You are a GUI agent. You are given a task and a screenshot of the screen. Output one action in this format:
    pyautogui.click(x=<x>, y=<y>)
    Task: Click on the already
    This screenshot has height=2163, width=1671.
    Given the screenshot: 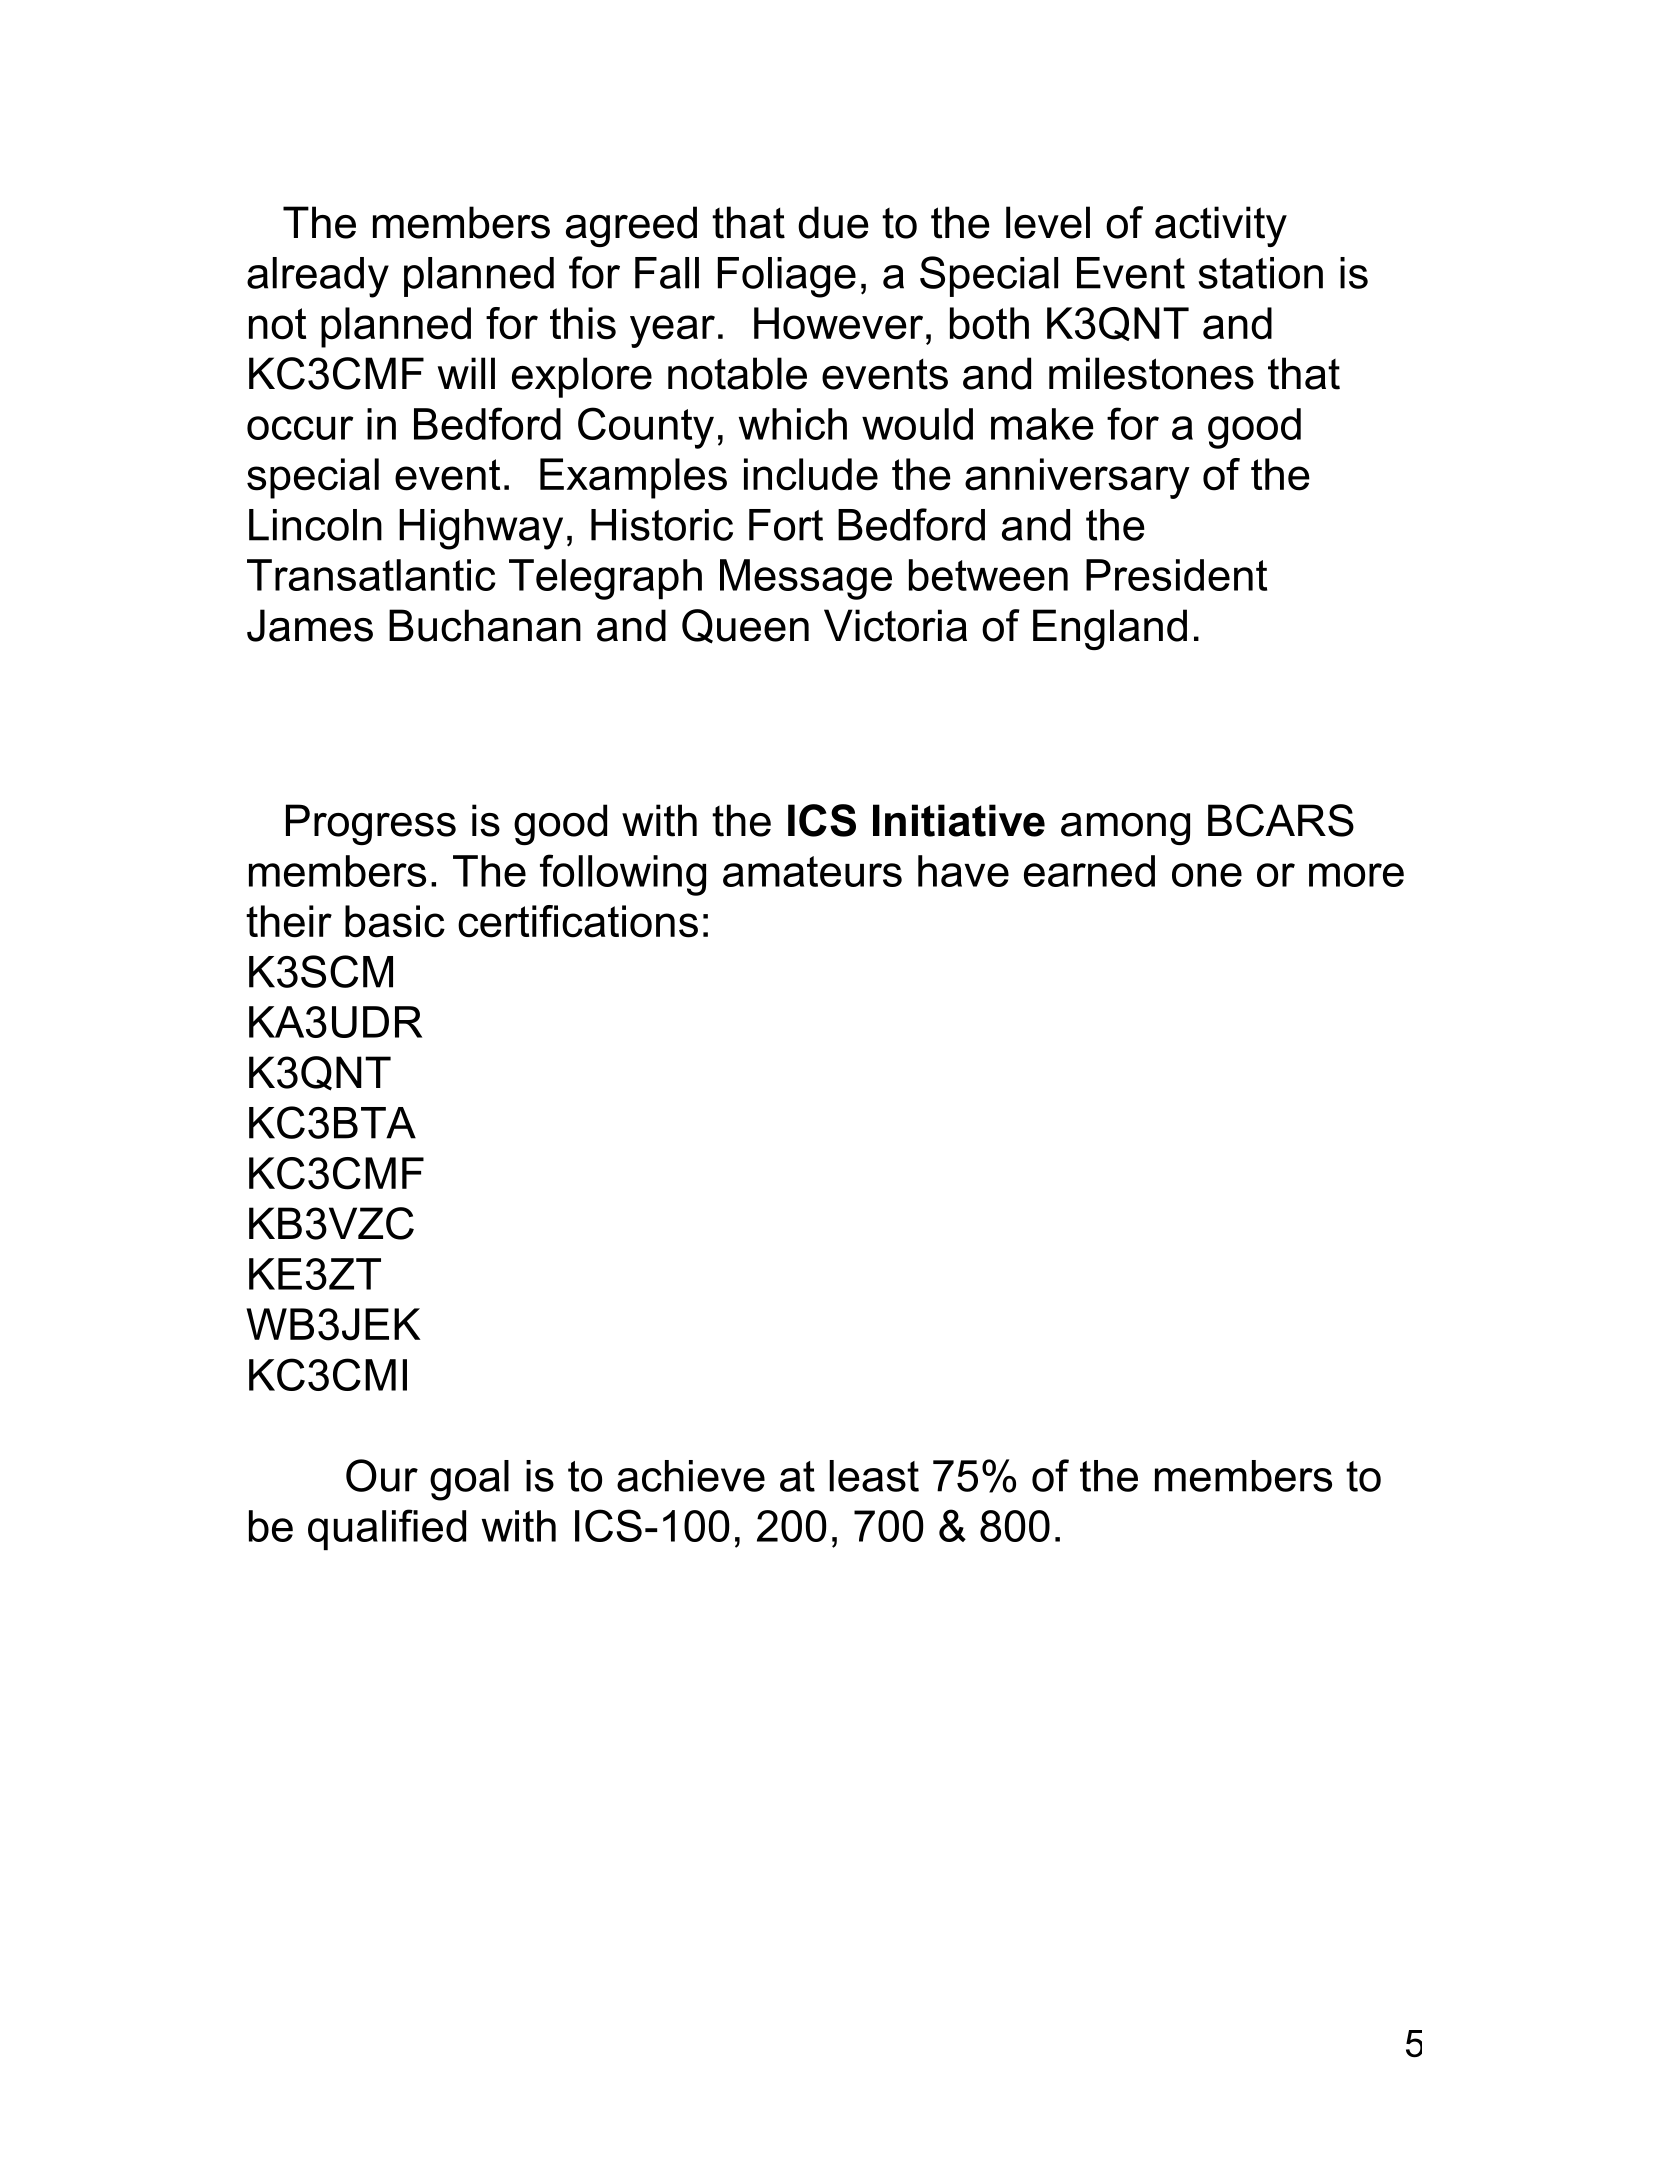 What is the action you would take?
    pyautogui.click(x=318, y=277)
